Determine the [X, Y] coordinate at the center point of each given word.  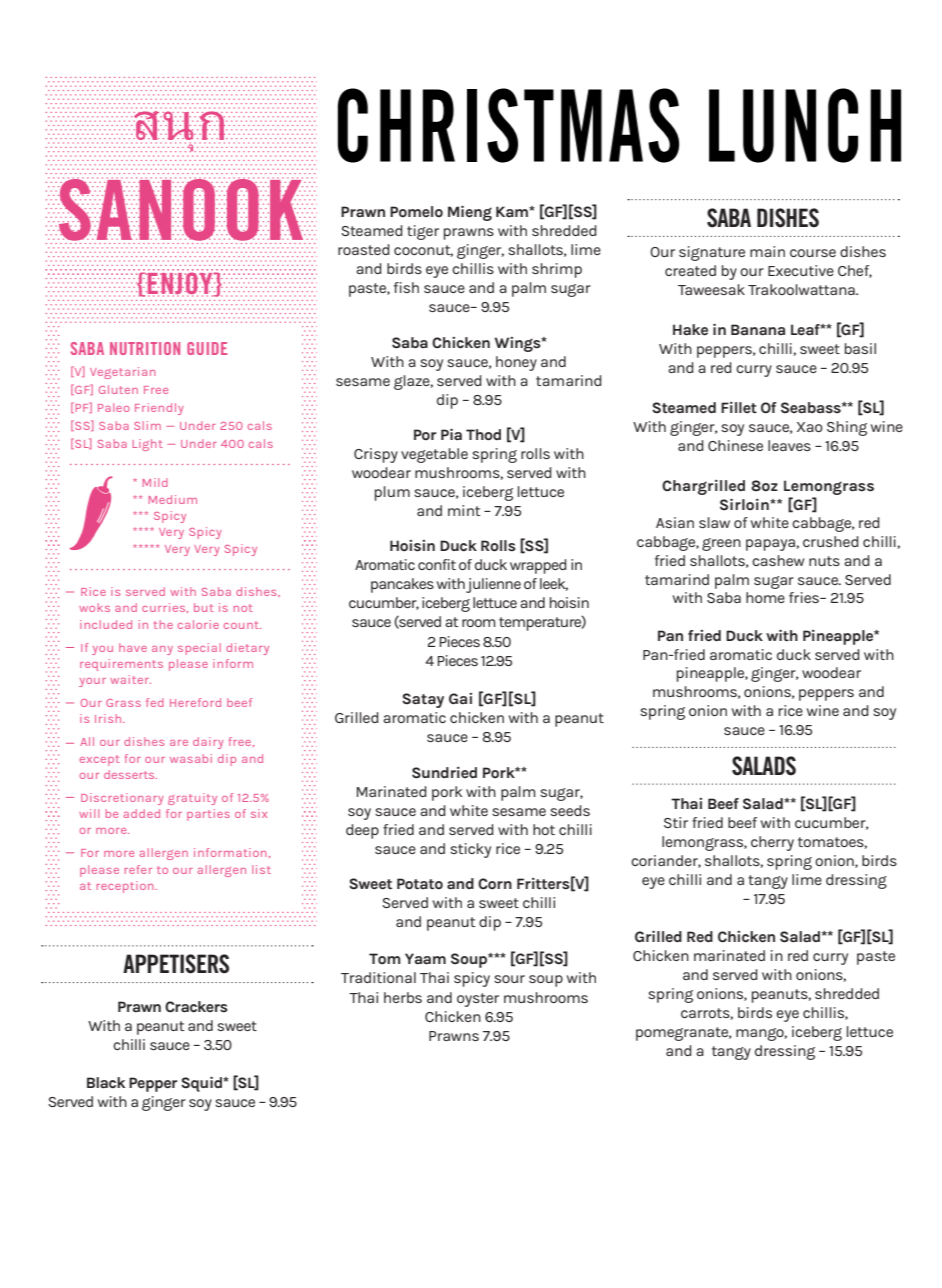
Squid [202, 1084]
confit [437, 564]
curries [165, 608]
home [765, 597]
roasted [364, 249]
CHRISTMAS [508, 125]
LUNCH [805, 125]
